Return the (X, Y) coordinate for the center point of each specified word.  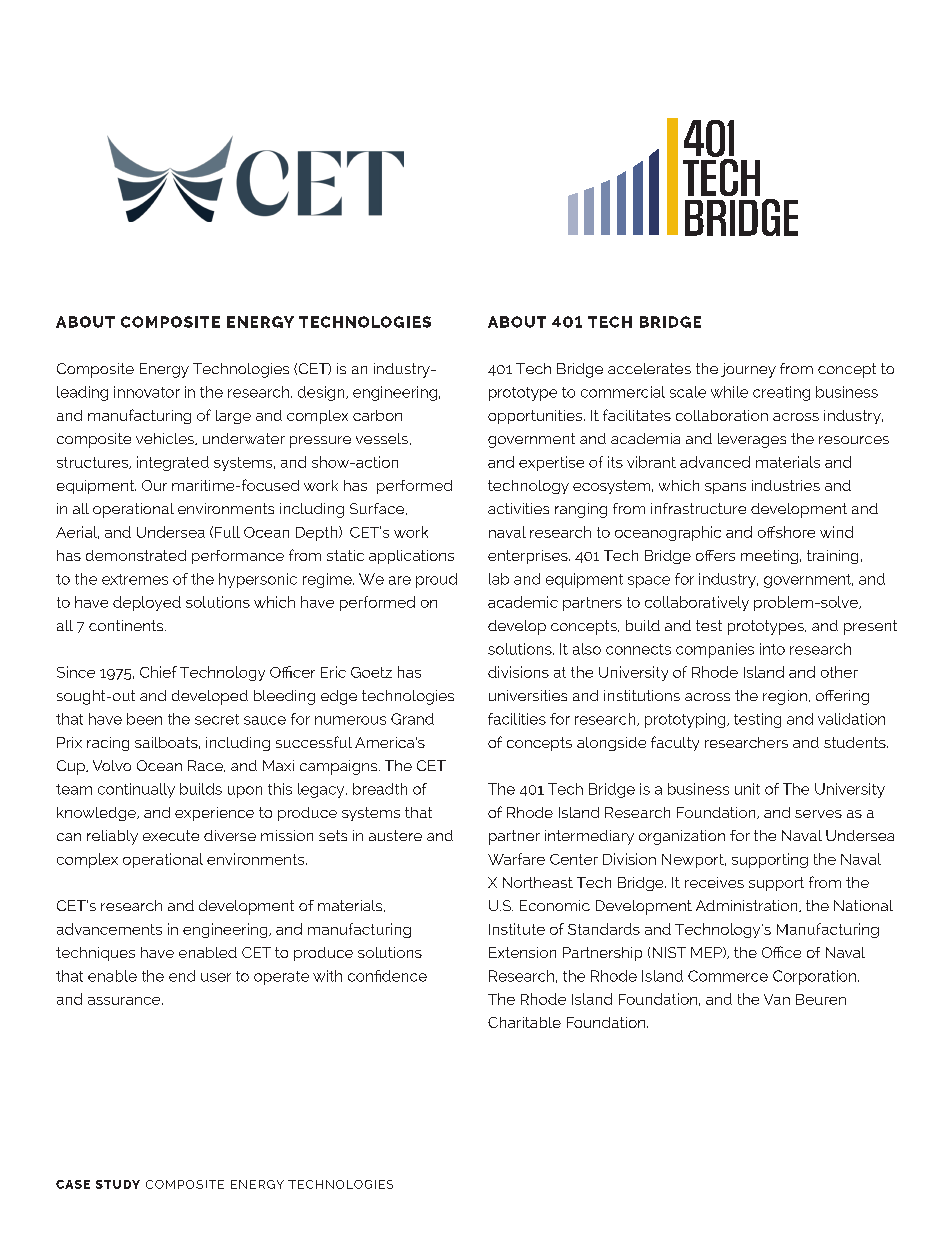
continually (136, 790)
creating (781, 393)
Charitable (524, 1022)
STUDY (118, 1184)
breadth (380, 789)
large (233, 417)
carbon (377, 415)
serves (818, 814)
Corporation (816, 977)
